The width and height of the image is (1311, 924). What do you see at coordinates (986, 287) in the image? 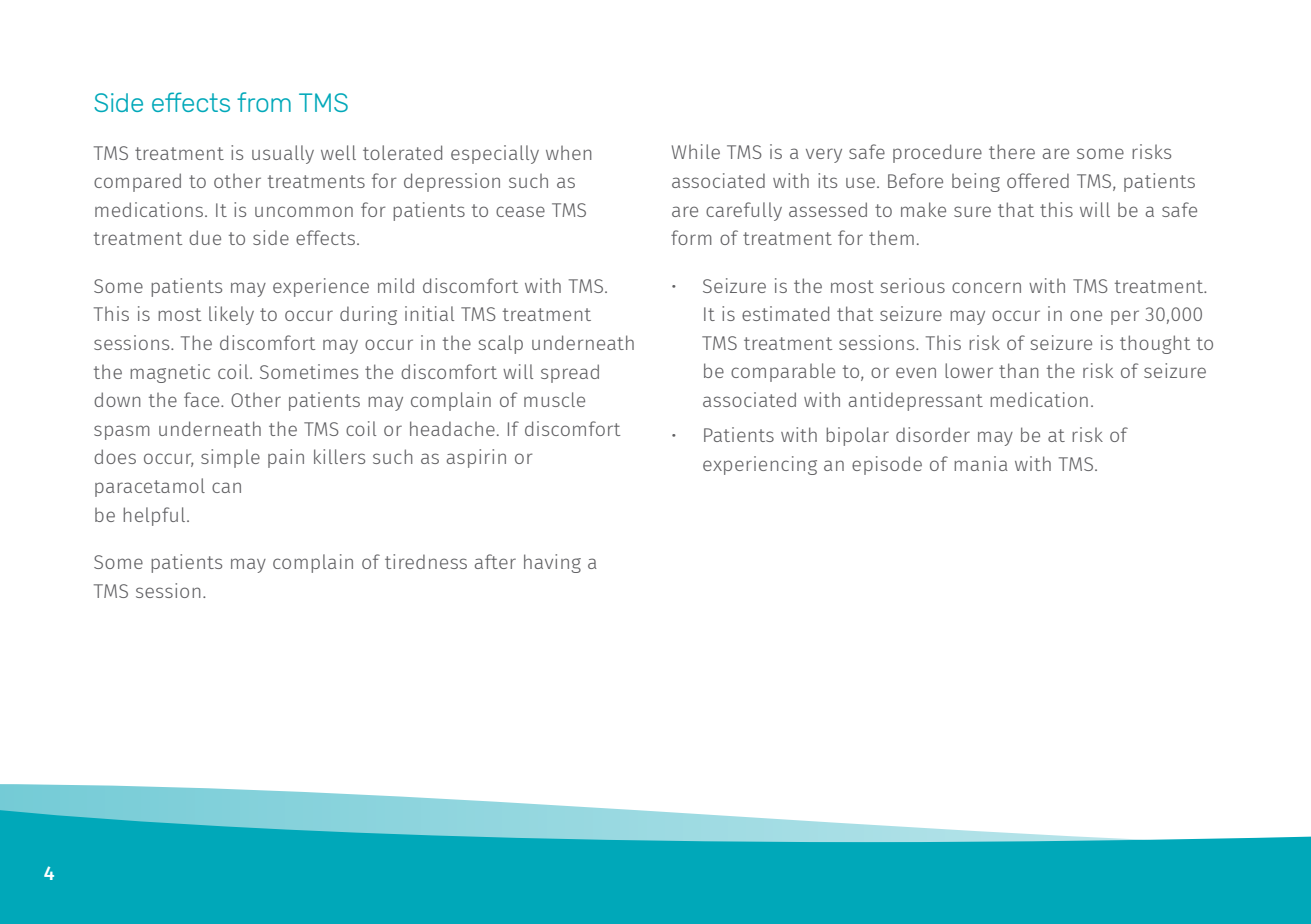
I see `concern` at bounding box center [986, 287].
